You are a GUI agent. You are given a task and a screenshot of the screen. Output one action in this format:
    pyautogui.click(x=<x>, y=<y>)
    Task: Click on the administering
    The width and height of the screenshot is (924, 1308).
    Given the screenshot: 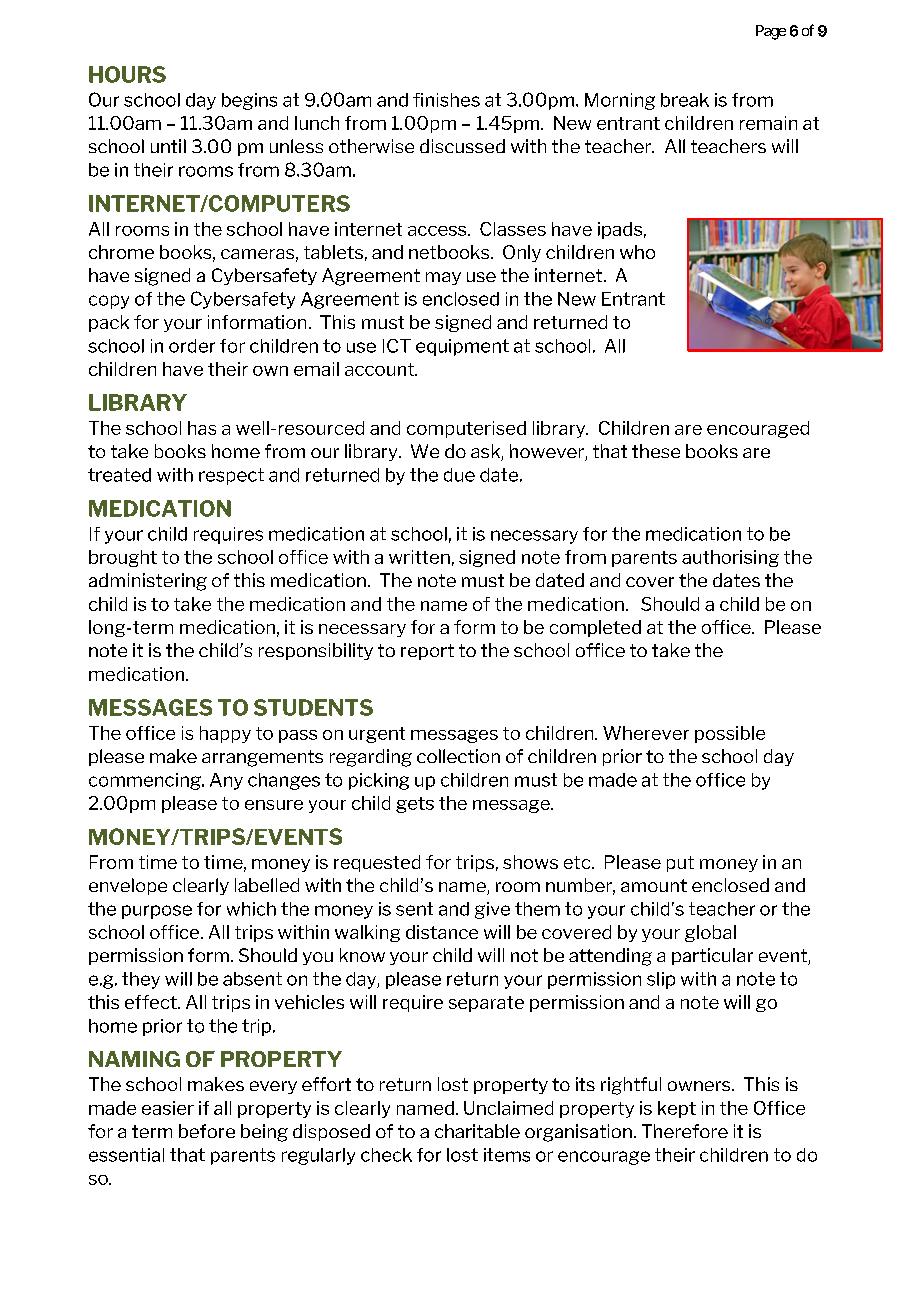 What is the action you would take?
    pyautogui.click(x=148, y=582)
